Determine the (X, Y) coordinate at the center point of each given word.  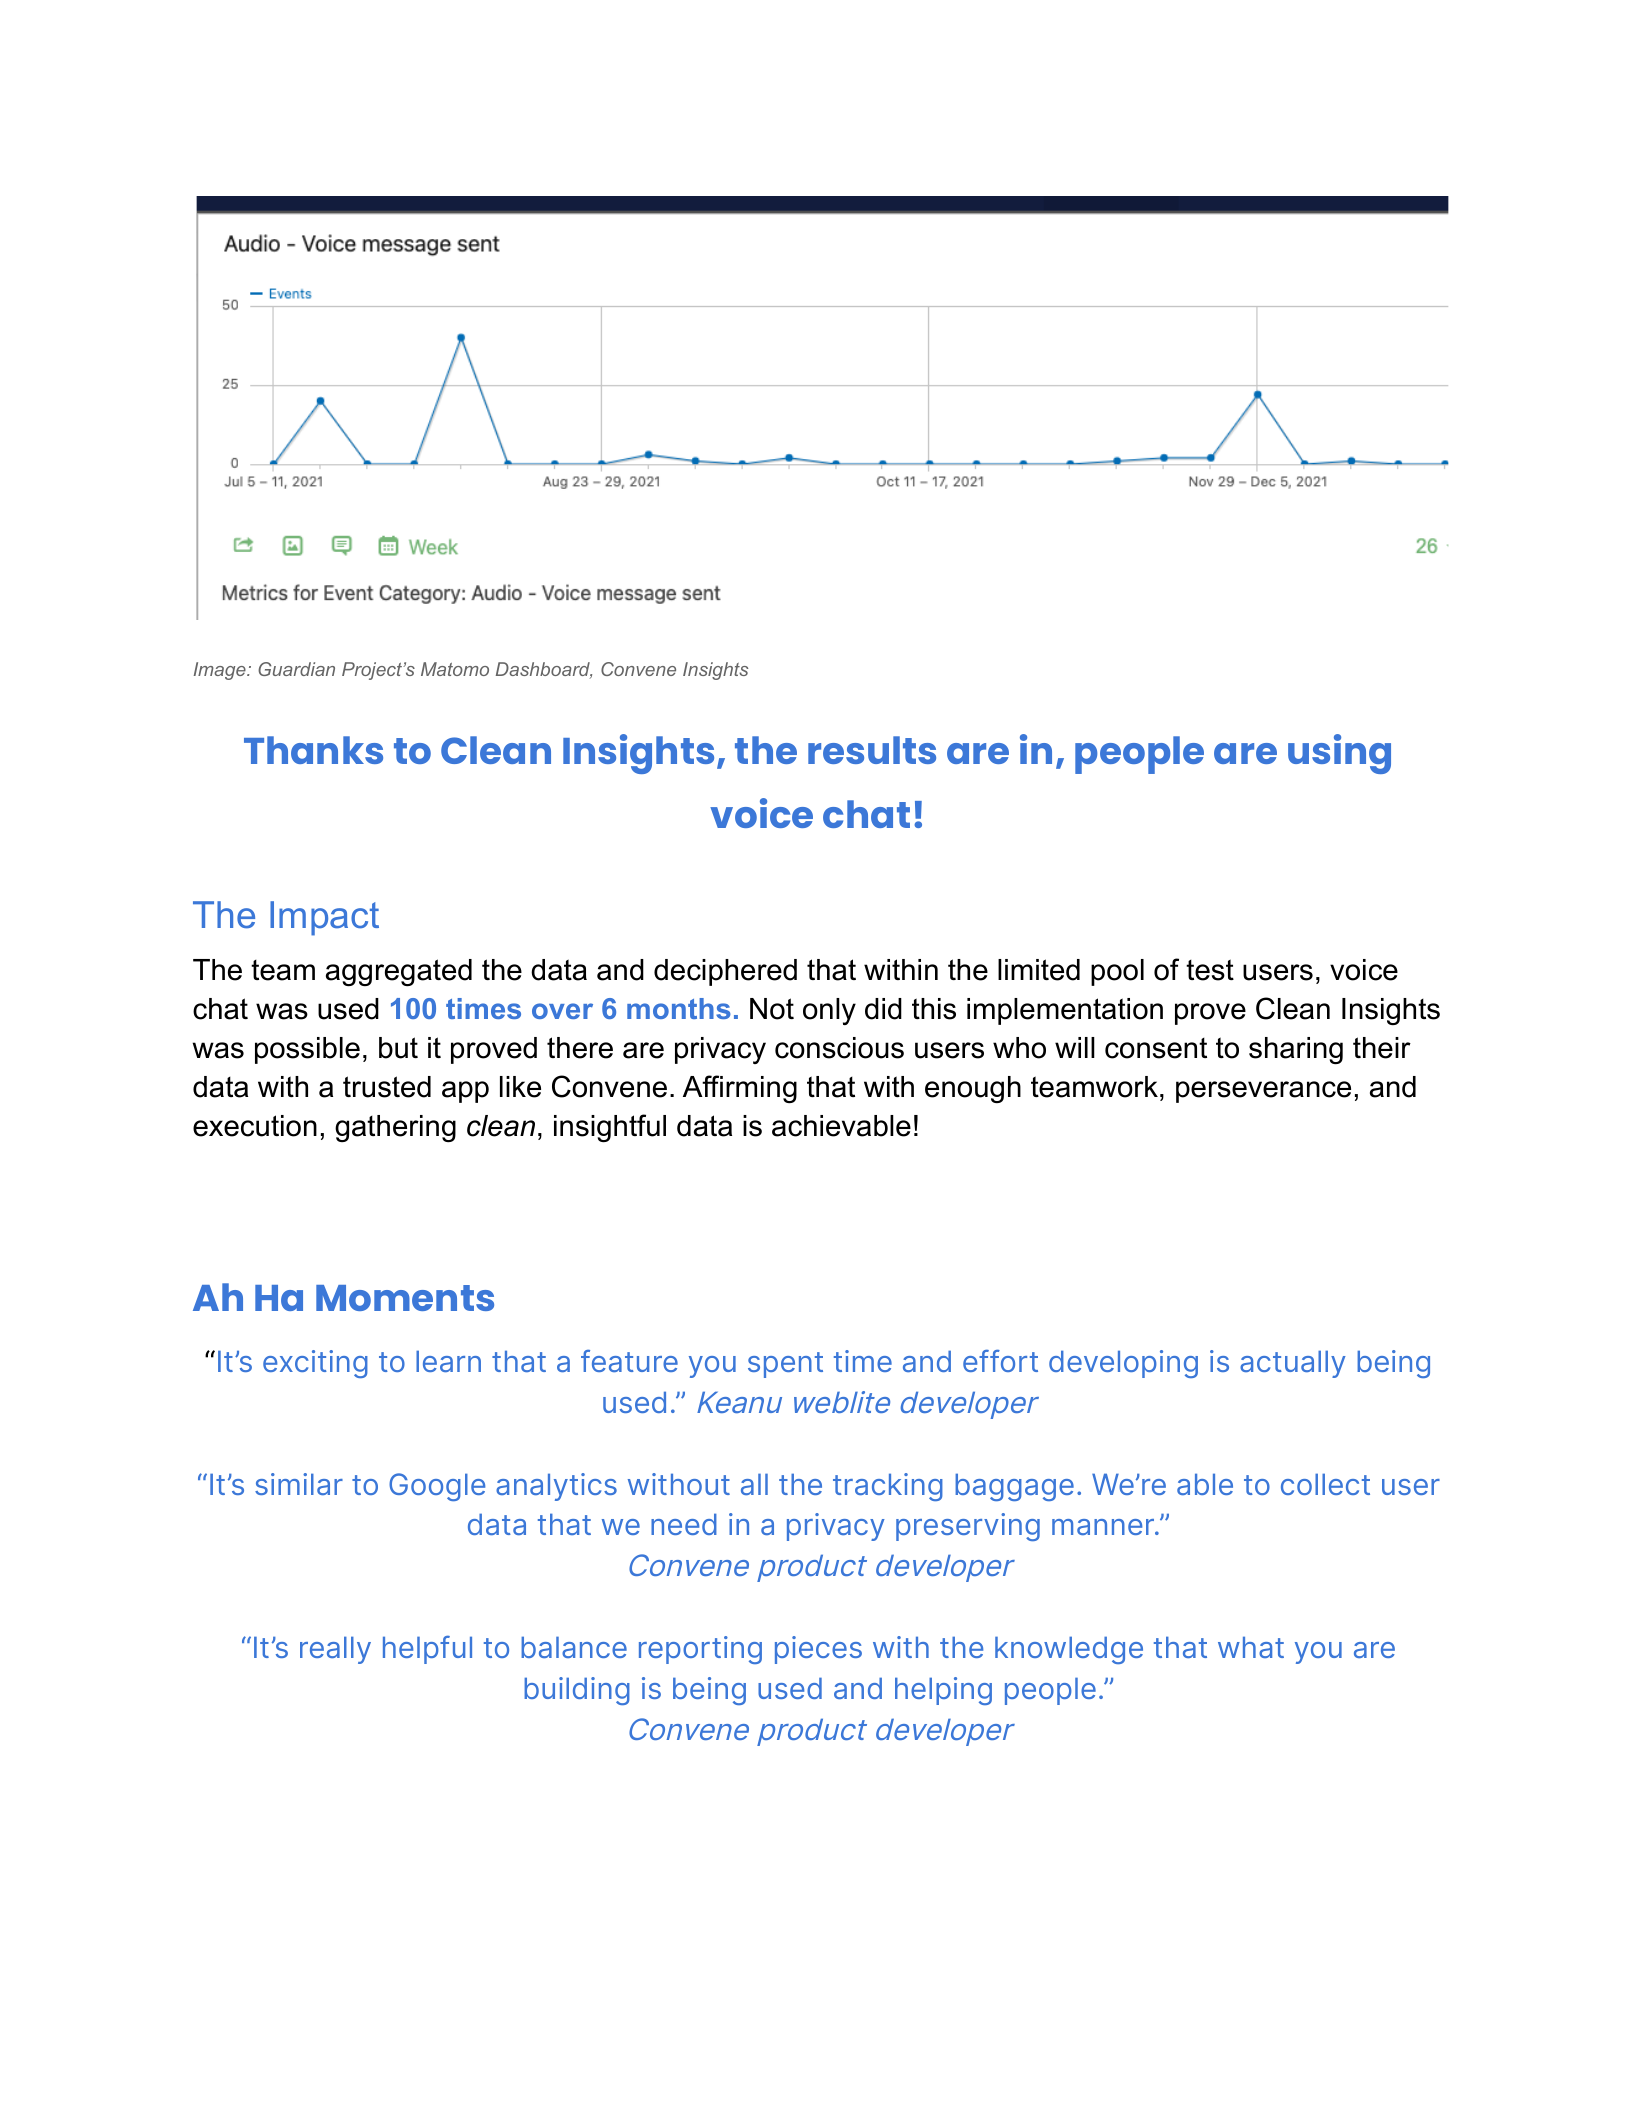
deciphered (725, 972)
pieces (818, 1650)
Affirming (740, 1089)
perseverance (1263, 1092)
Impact (324, 918)
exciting (315, 1364)
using (1339, 754)
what (1251, 1647)
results (872, 750)
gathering (395, 1128)
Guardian (296, 669)
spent (785, 1365)
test (1210, 970)
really (335, 1650)
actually (1293, 1364)
